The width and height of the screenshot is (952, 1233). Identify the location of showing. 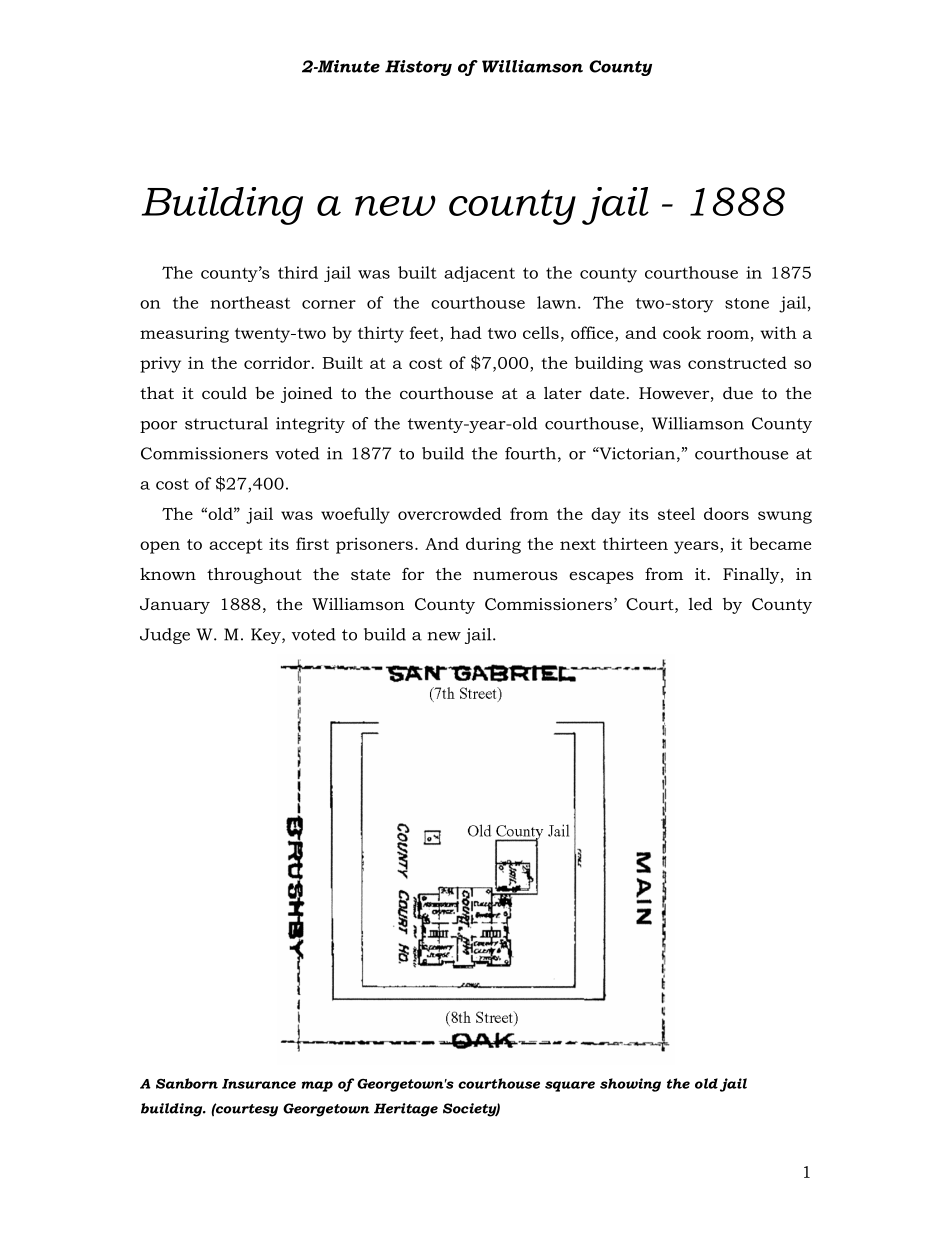
(630, 1085).
